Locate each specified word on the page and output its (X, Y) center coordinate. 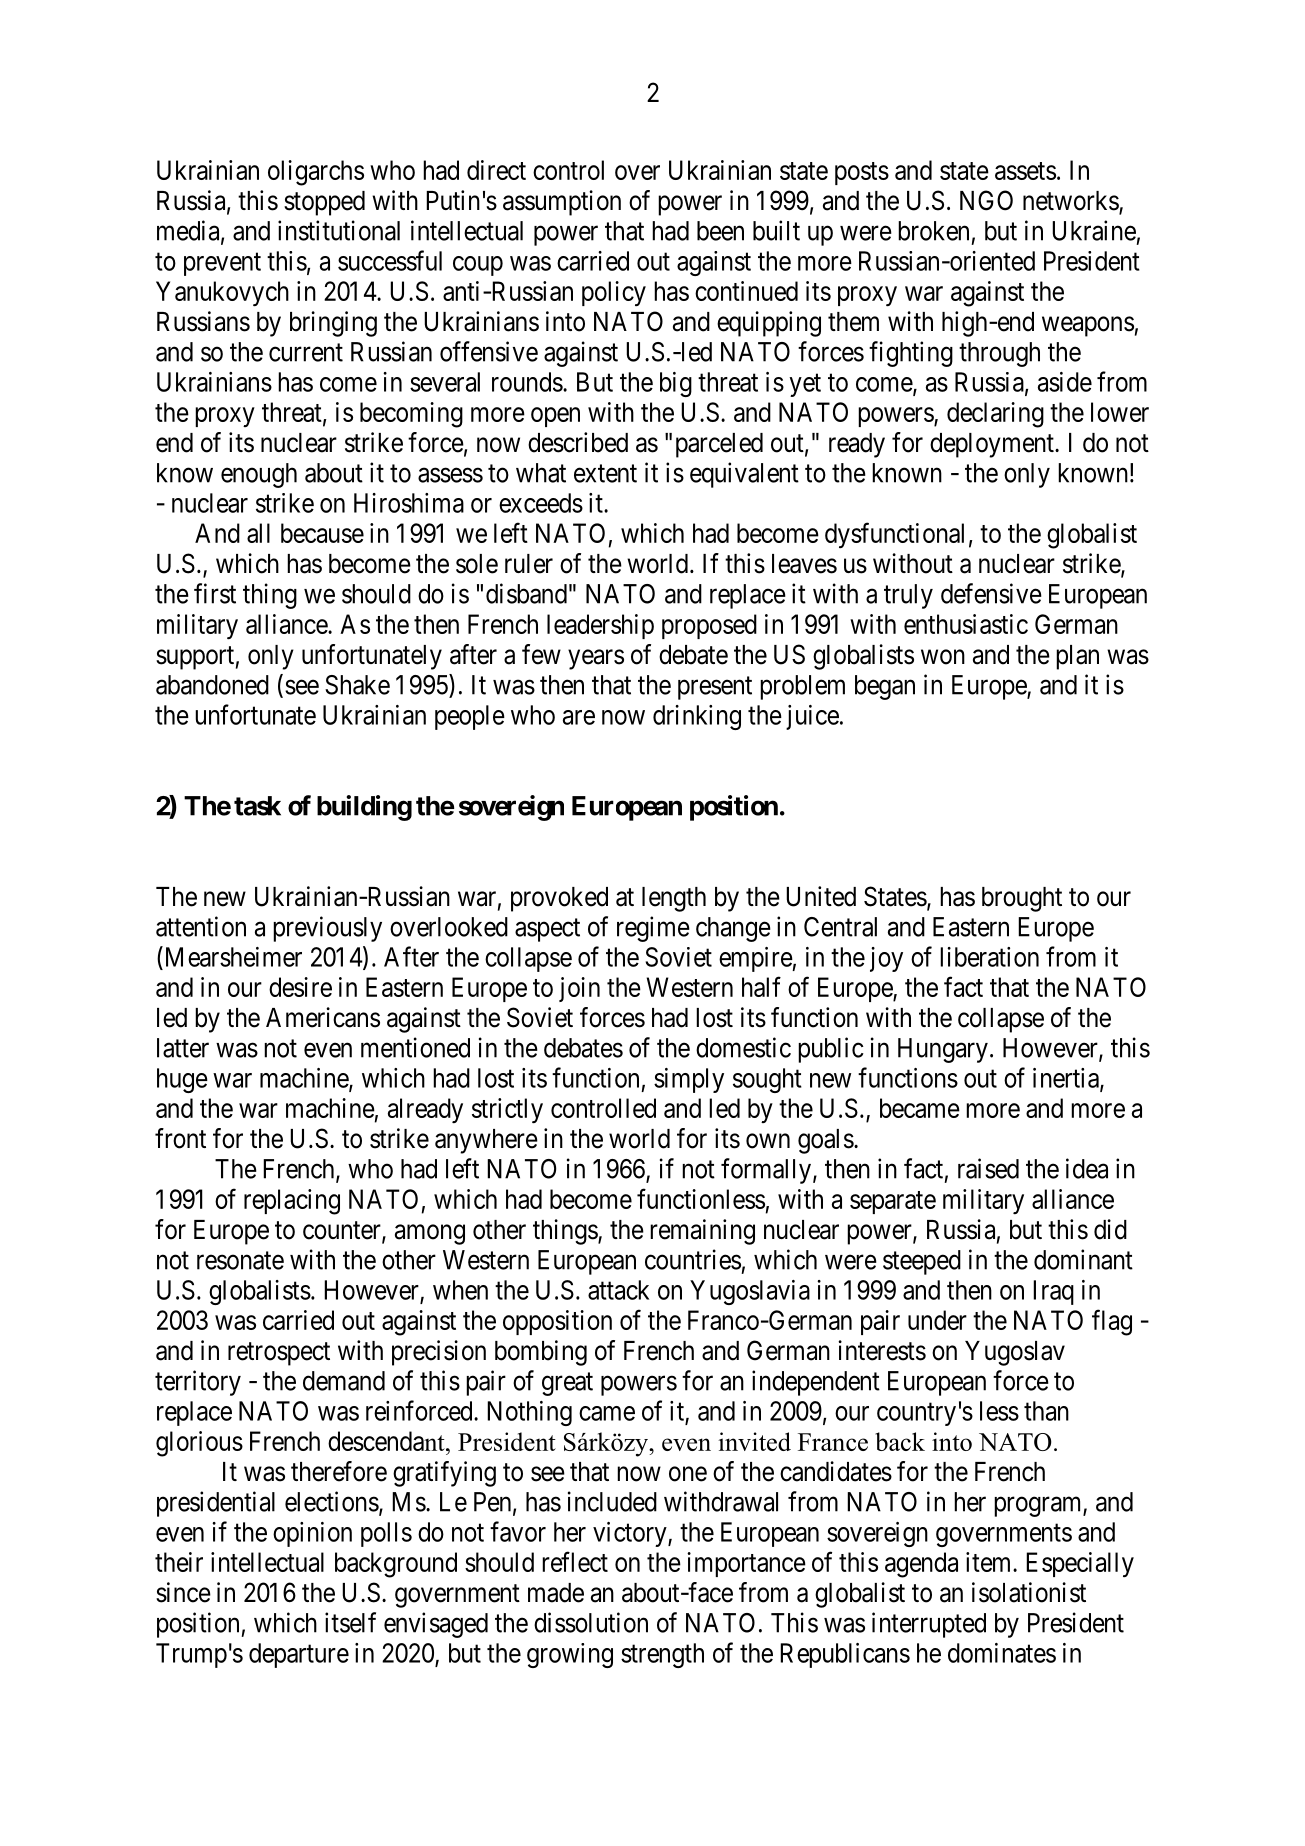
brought (1022, 899)
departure (299, 1655)
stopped (324, 203)
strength (662, 1655)
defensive (991, 593)
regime (653, 929)
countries (693, 1259)
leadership (600, 626)
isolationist (1029, 1592)
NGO (986, 200)
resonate (240, 1260)
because (322, 533)
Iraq (1053, 1292)
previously (327, 929)
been (720, 231)
